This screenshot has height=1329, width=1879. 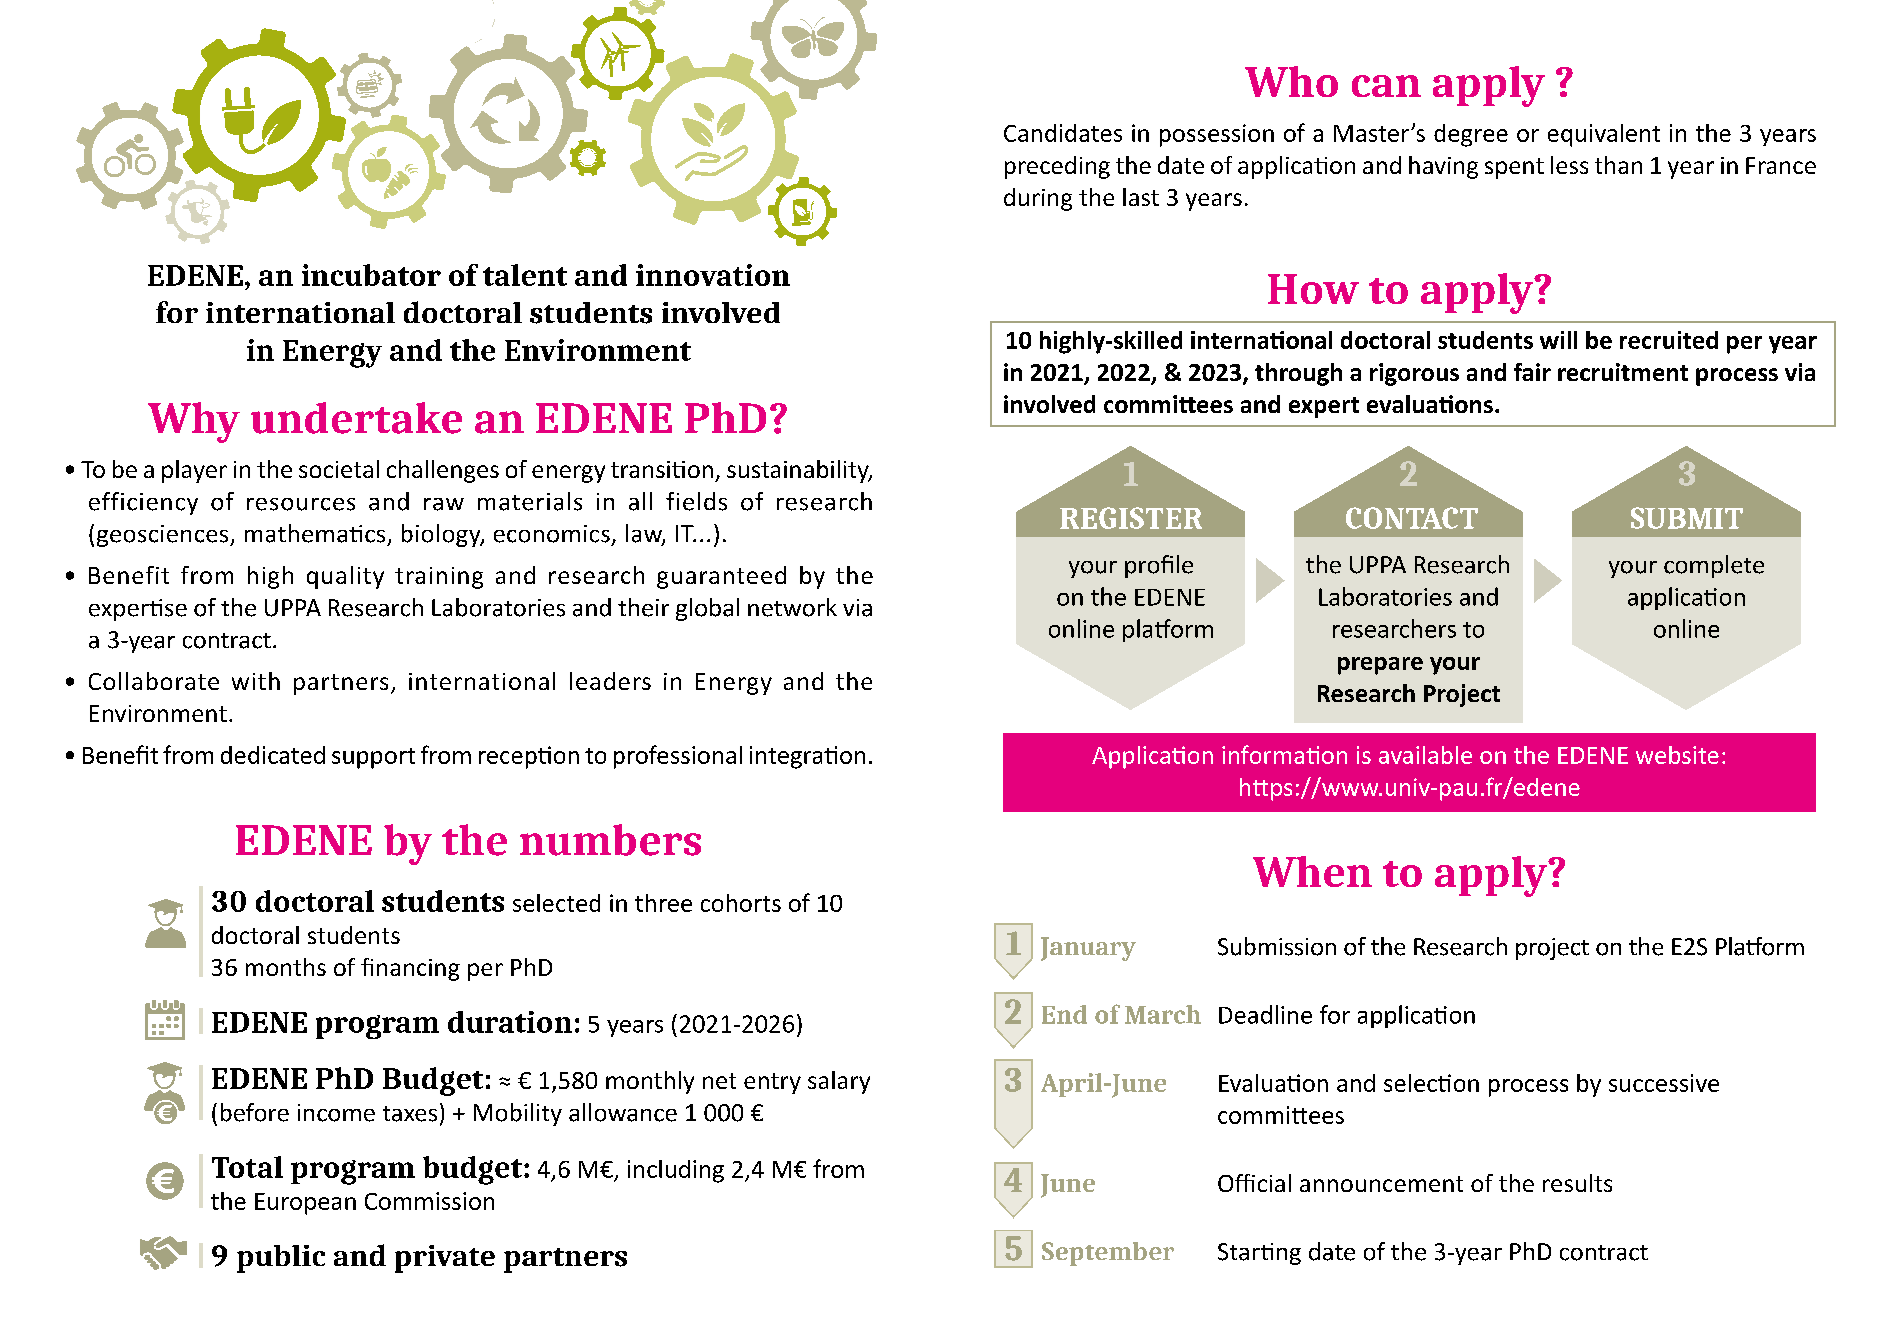 What do you see at coordinates (1298, 374) in the screenshot?
I see `through` at bounding box center [1298, 374].
